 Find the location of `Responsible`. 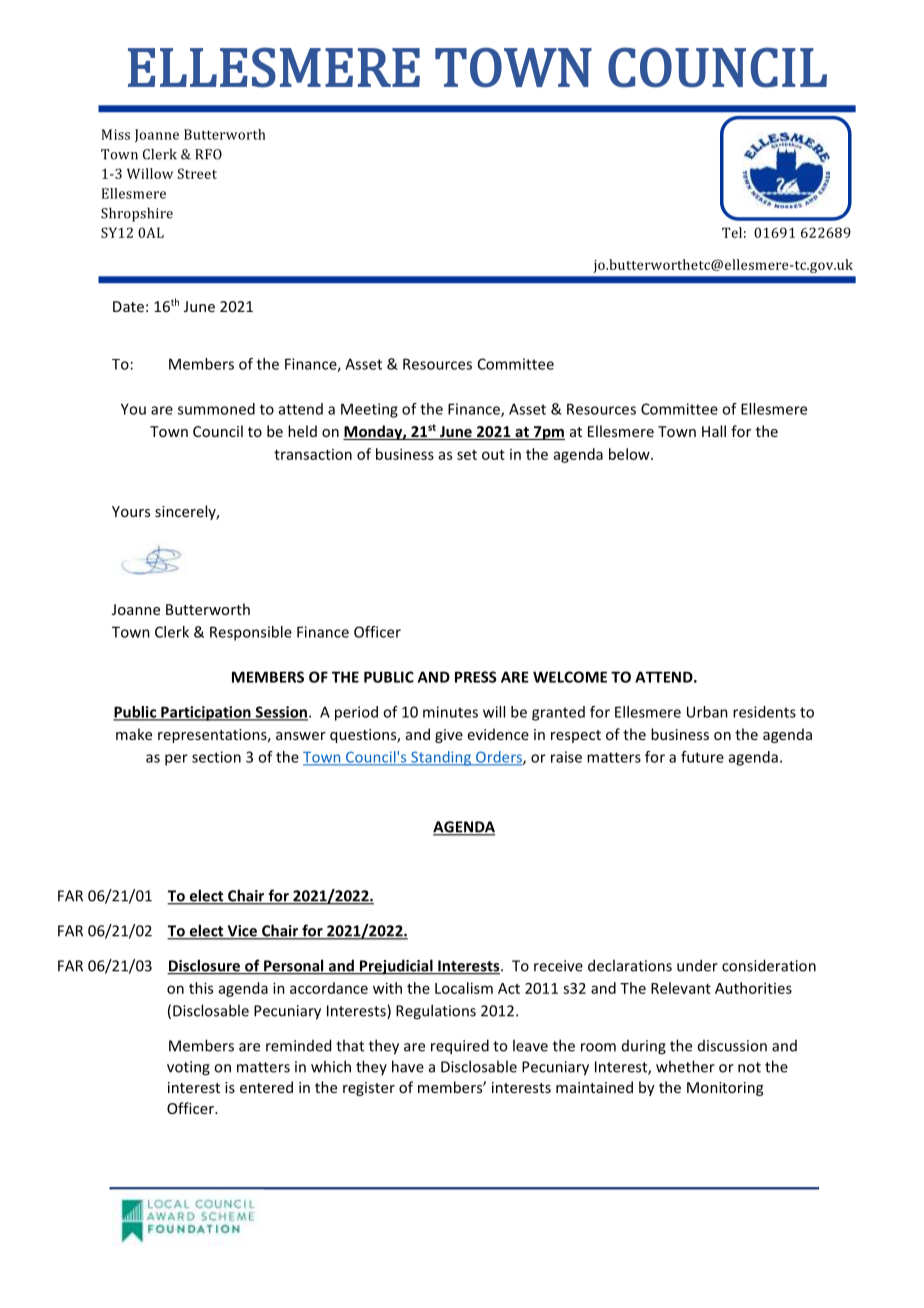

Responsible is located at coordinates (251, 633).
